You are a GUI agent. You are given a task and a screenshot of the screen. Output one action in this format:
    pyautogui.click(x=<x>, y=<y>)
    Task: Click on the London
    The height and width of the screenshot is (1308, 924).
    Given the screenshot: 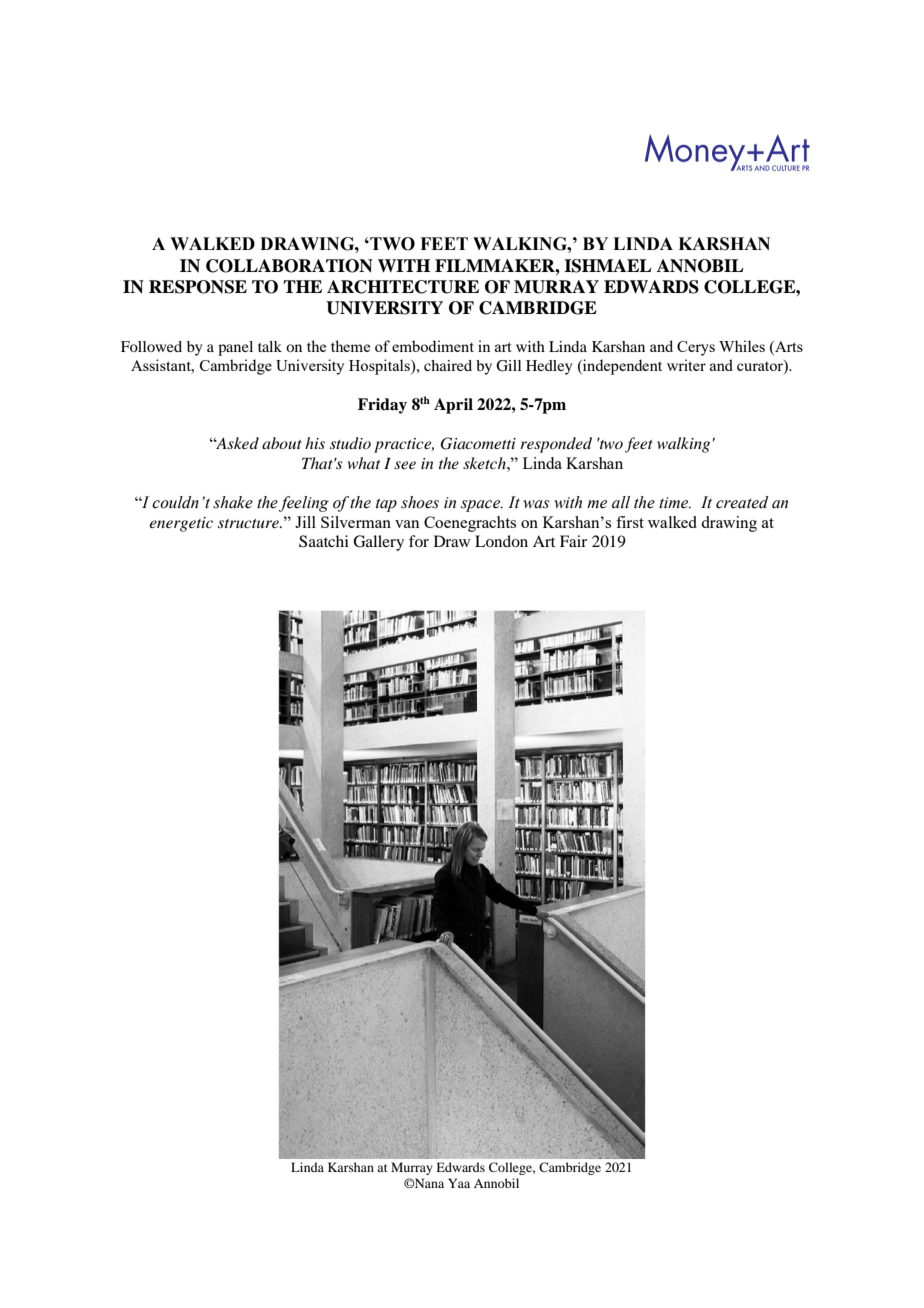 What is the action you would take?
    pyautogui.click(x=501, y=541)
